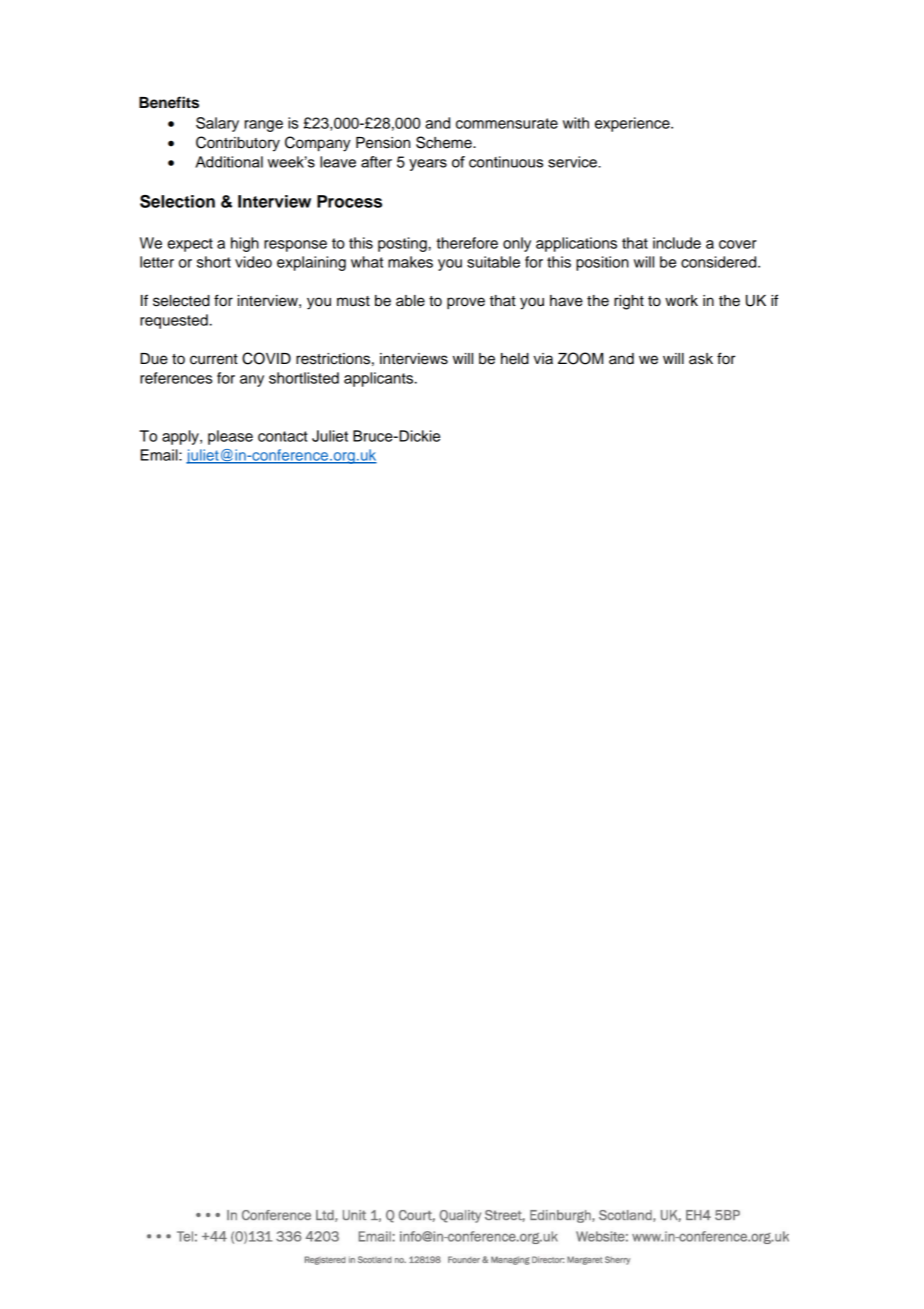 The image size is (924, 1309). What do you see at coordinates (507, 123) in the screenshot?
I see `commensurate` at bounding box center [507, 123].
